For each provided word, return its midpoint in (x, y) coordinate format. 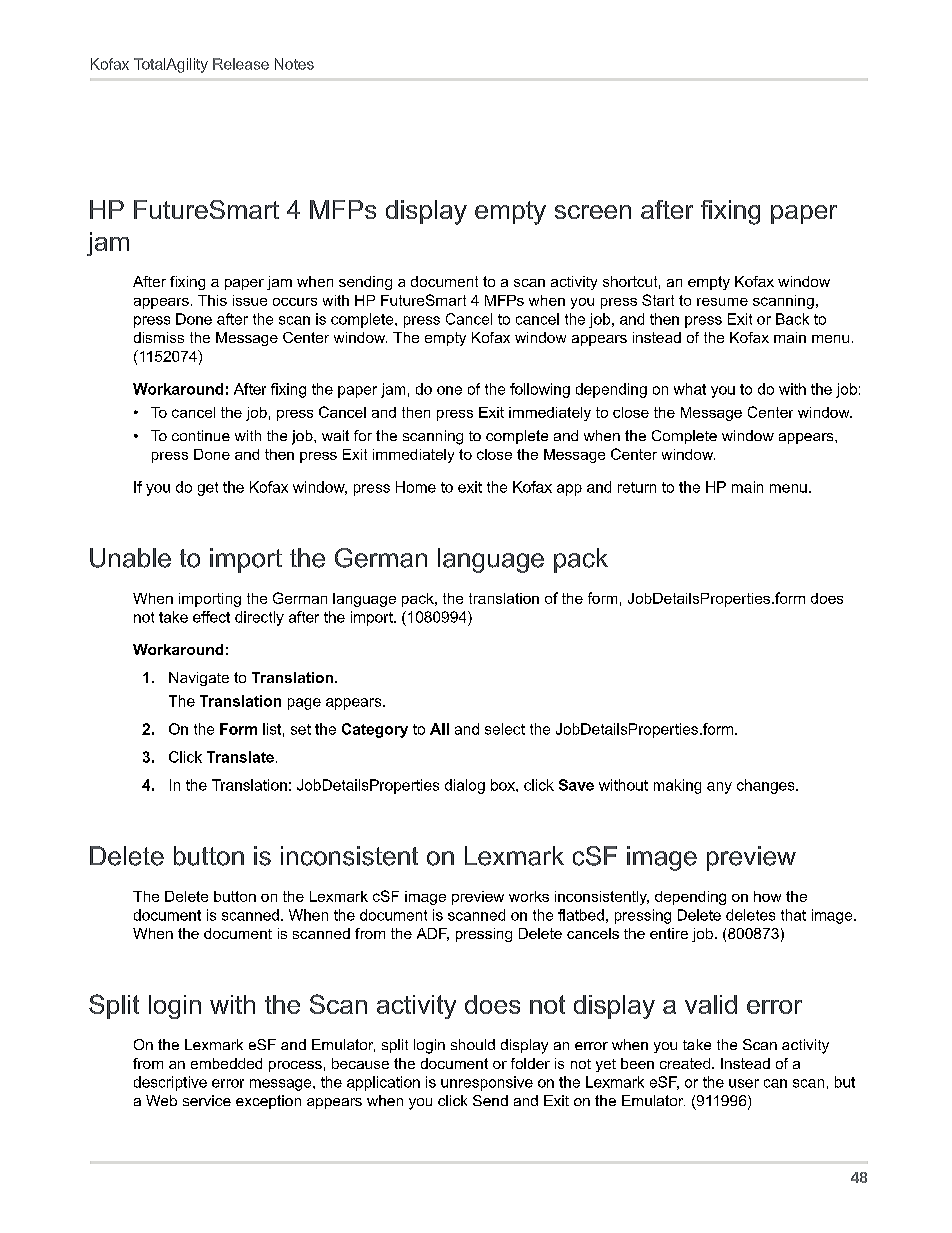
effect (211, 617)
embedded (226, 1063)
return (637, 487)
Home (416, 487)
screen (593, 212)
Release (241, 64)
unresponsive (487, 1083)
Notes (294, 64)
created (685, 1063)
